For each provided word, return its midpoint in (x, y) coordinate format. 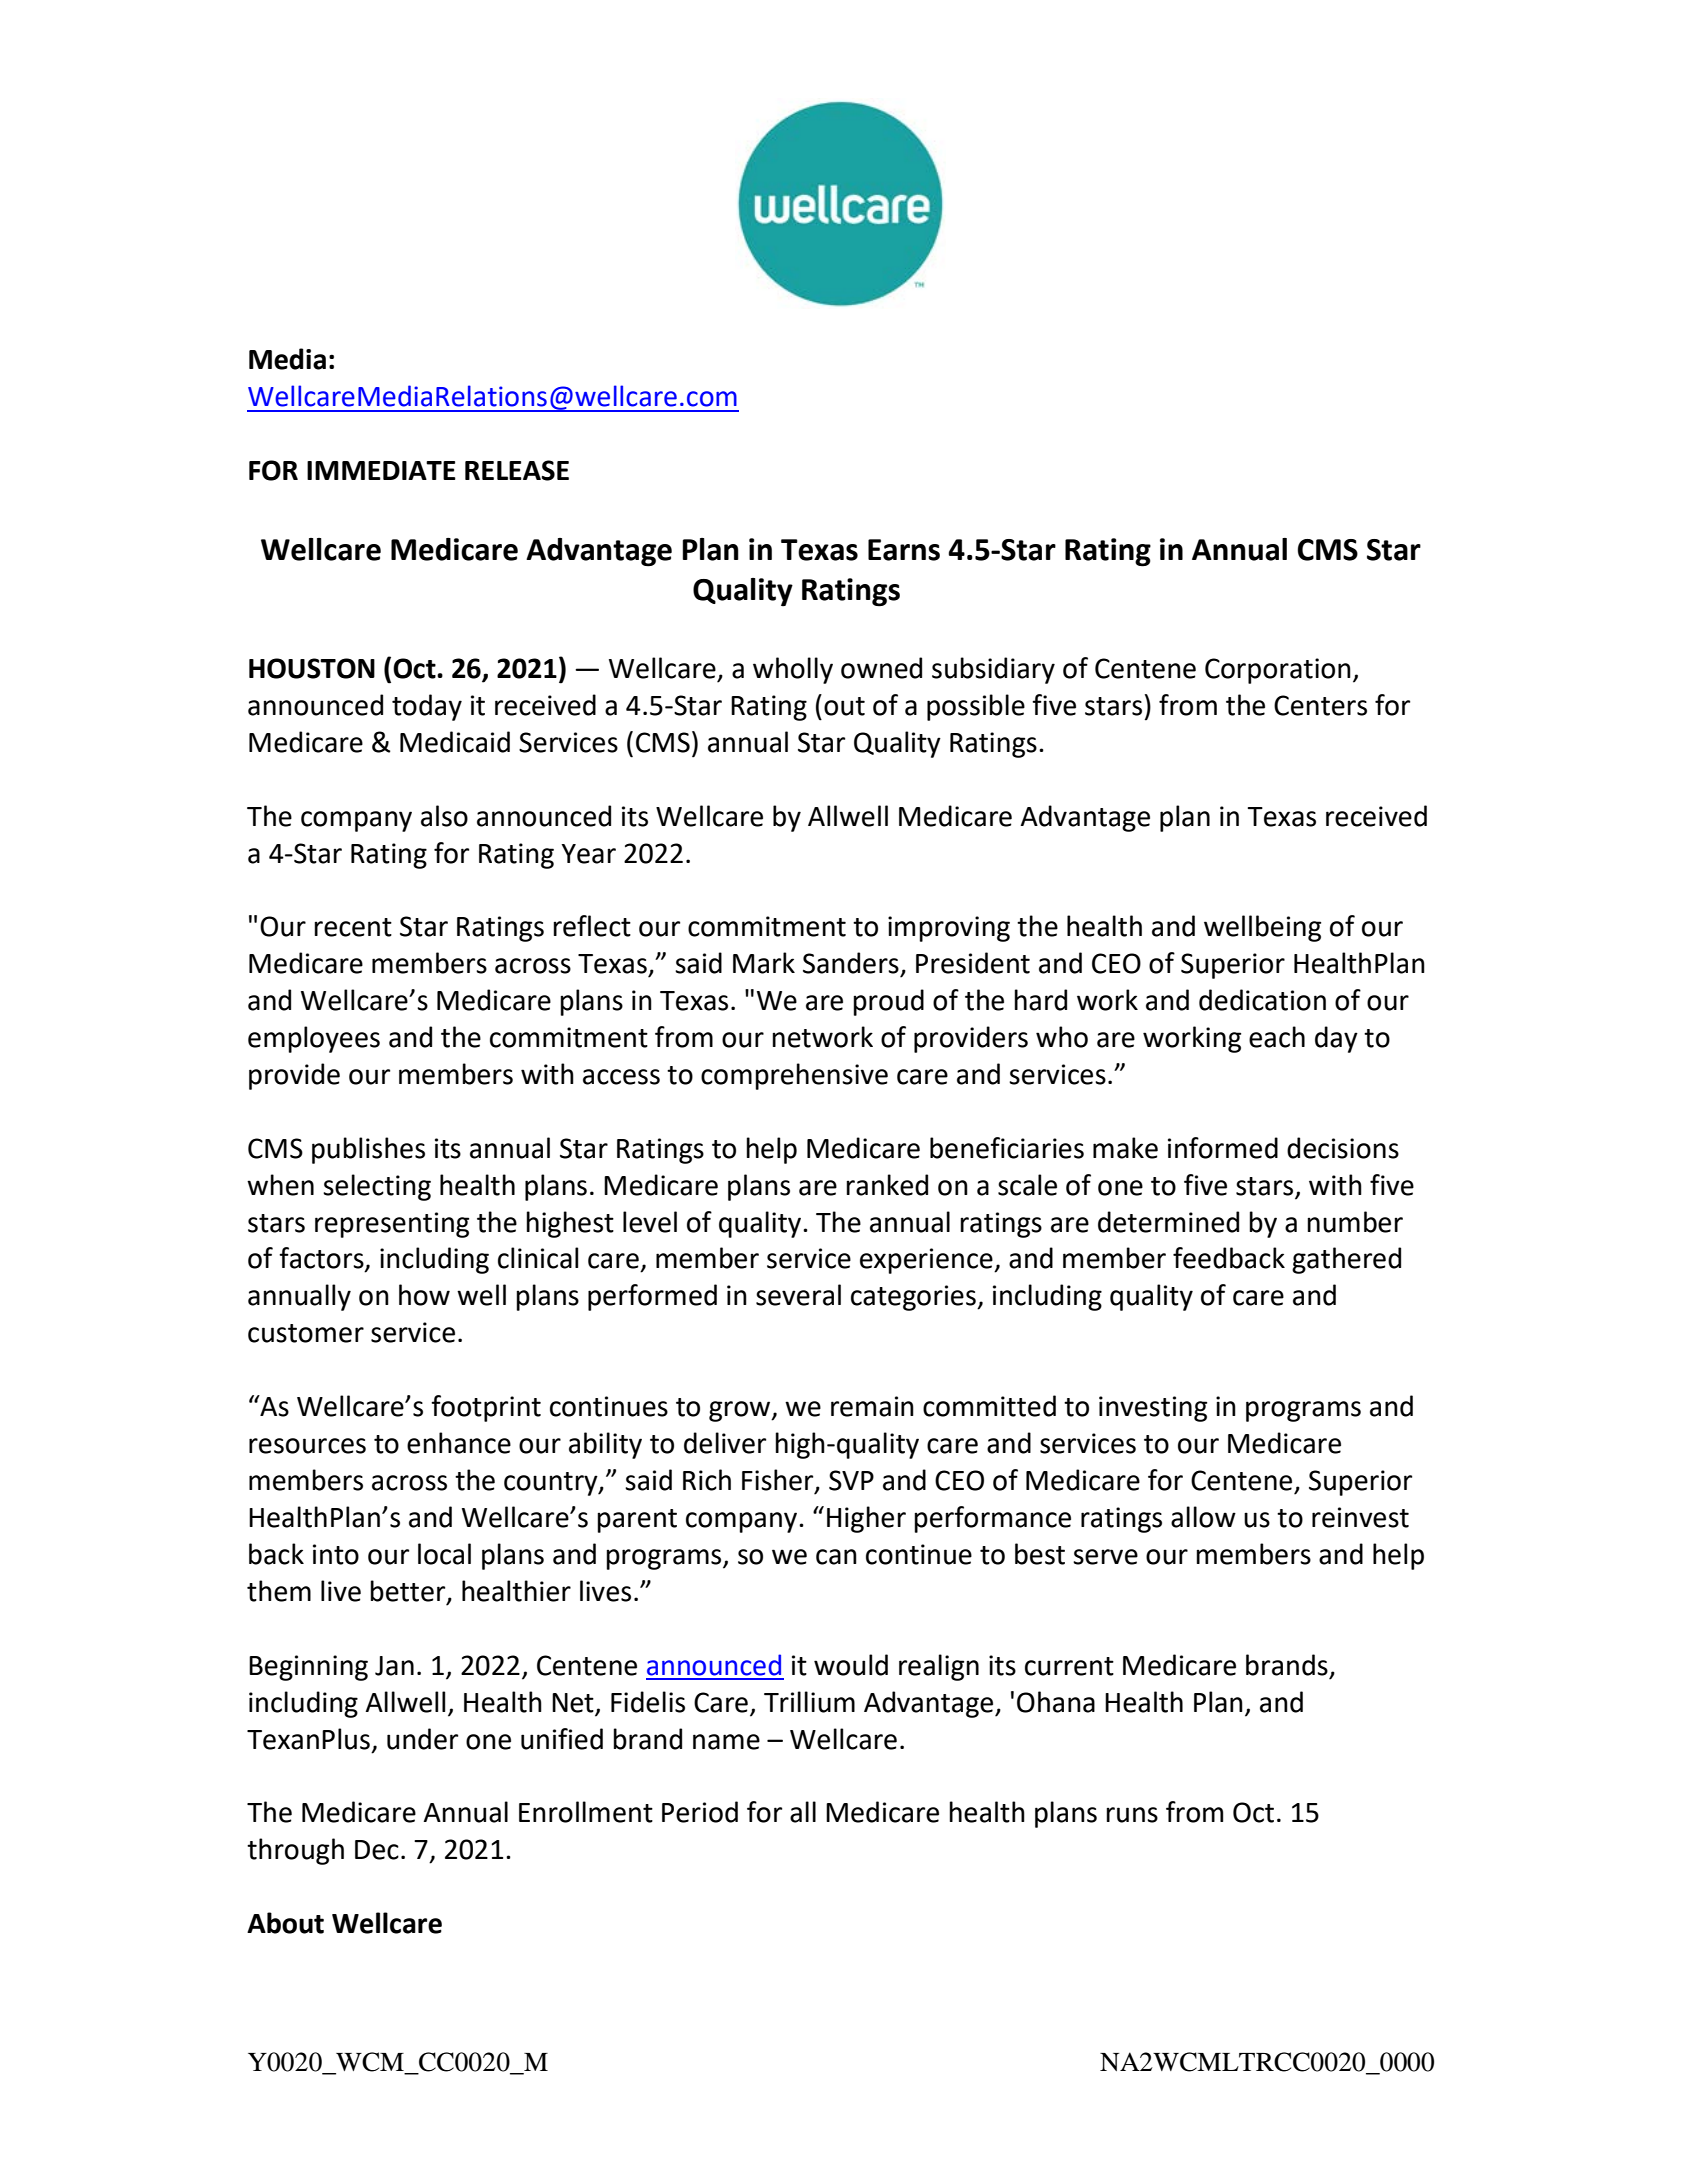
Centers (1320, 705)
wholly (793, 670)
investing (1153, 1409)
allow (1203, 1517)
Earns (904, 550)
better (409, 1592)
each (1277, 1037)
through (295, 1851)
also (444, 816)
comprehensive (794, 1076)
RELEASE (517, 470)
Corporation (1278, 671)
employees (314, 1039)
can (836, 1557)
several (798, 1295)
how (424, 1295)
